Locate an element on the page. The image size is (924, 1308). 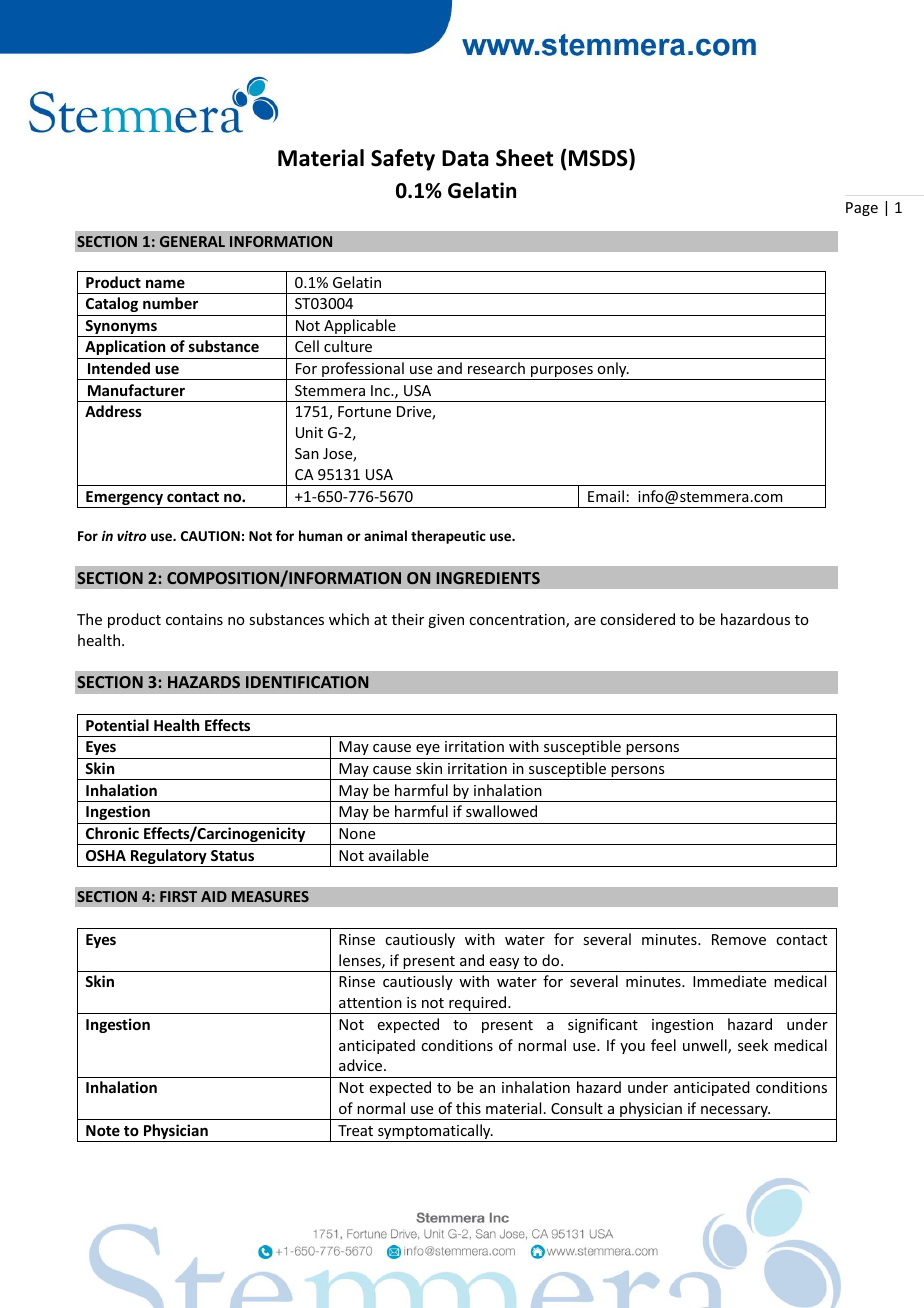
Page is located at coordinates (862, 209).
